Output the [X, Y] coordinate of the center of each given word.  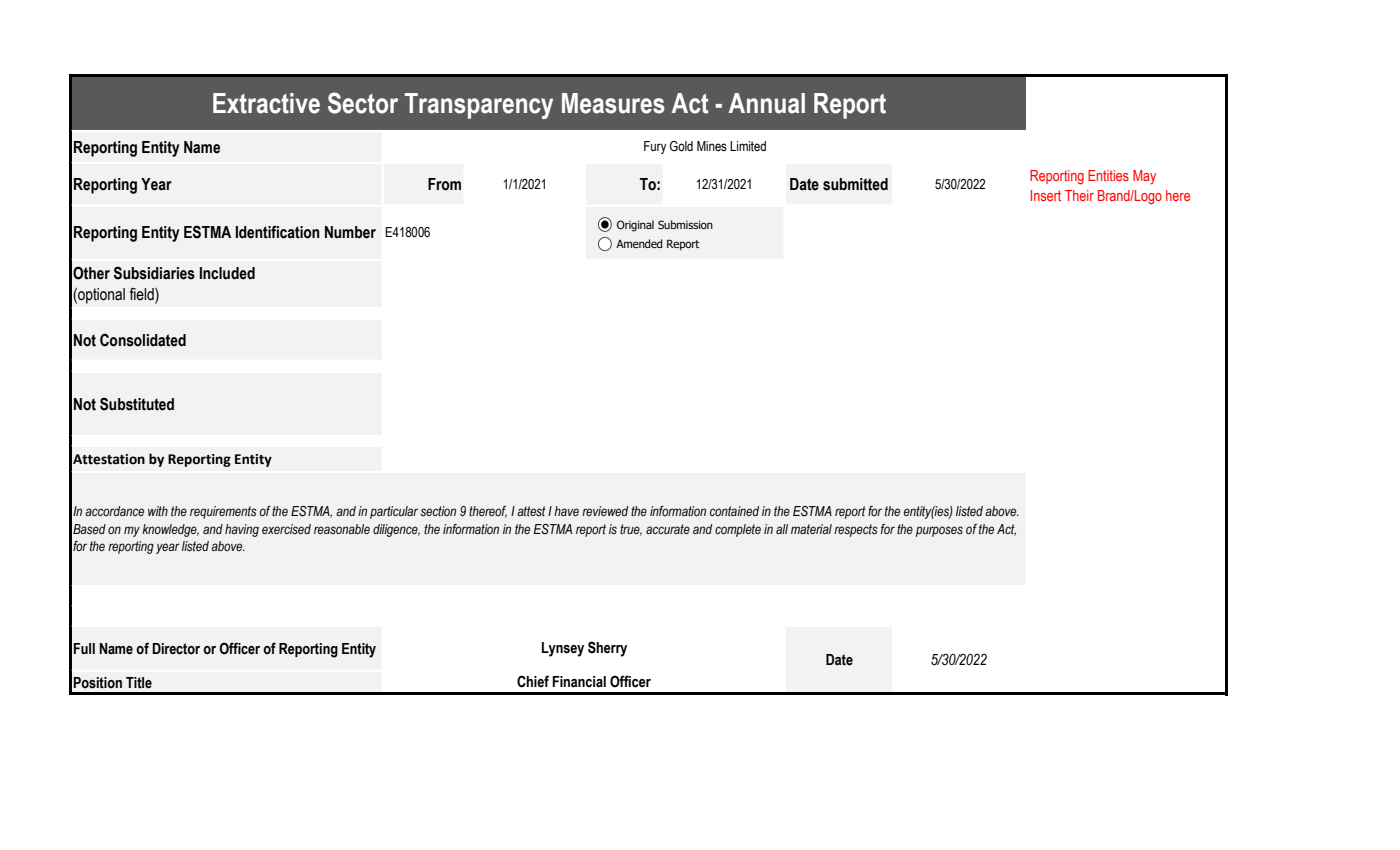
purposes [939, 531]
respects [856, 530]
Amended [639, 243]
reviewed [605, 511]
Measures [613, 103]
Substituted [137, 404]
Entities [1108, 175]
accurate [668, 529]
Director [176, 649]
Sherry [607, 649]
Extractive [266, 103]
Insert [1046, 195]
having [242, 530]
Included [227, 273]
